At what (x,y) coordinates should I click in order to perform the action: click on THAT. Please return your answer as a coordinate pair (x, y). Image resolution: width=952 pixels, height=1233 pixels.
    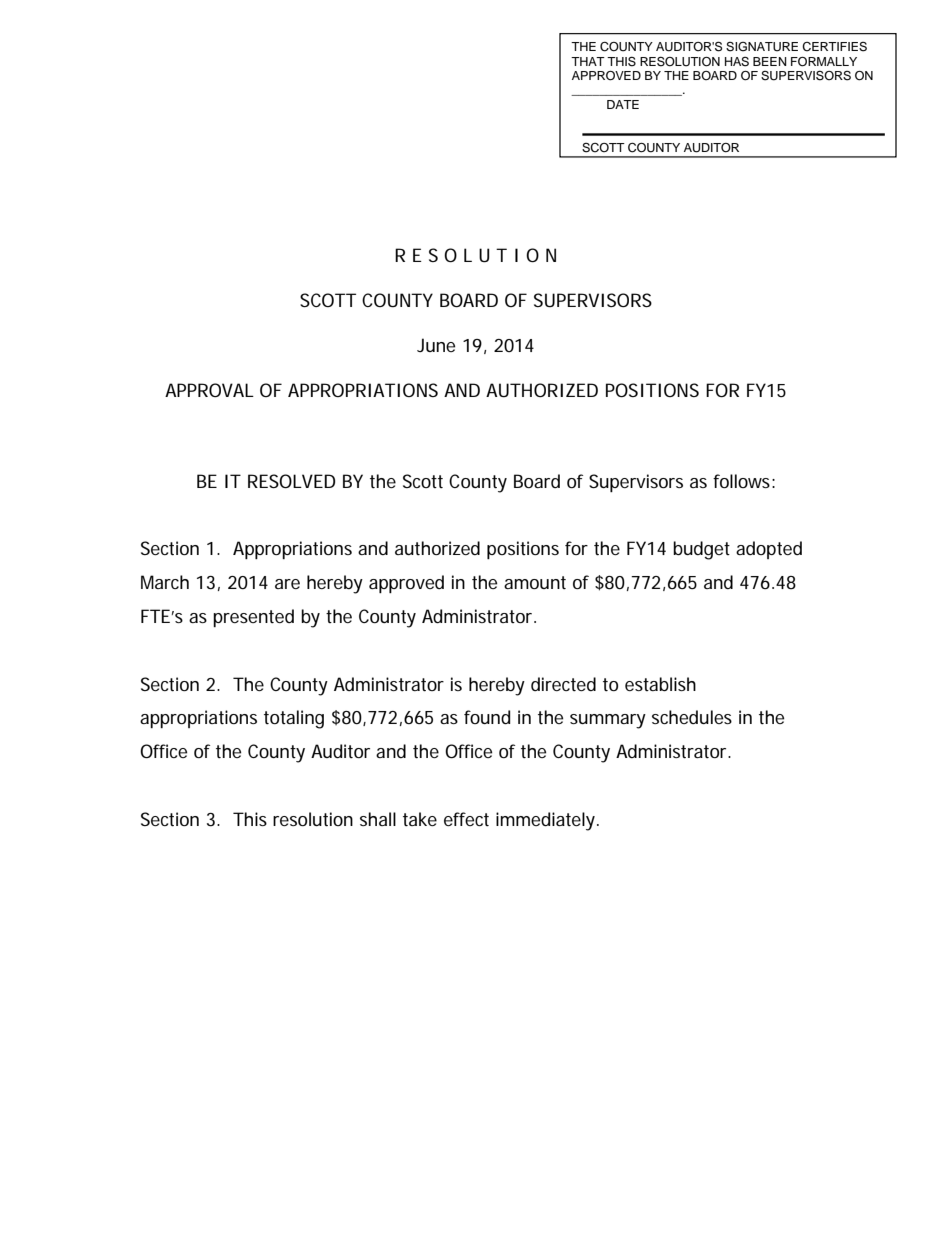
    Looking at the image, I should click on (588, 61).
